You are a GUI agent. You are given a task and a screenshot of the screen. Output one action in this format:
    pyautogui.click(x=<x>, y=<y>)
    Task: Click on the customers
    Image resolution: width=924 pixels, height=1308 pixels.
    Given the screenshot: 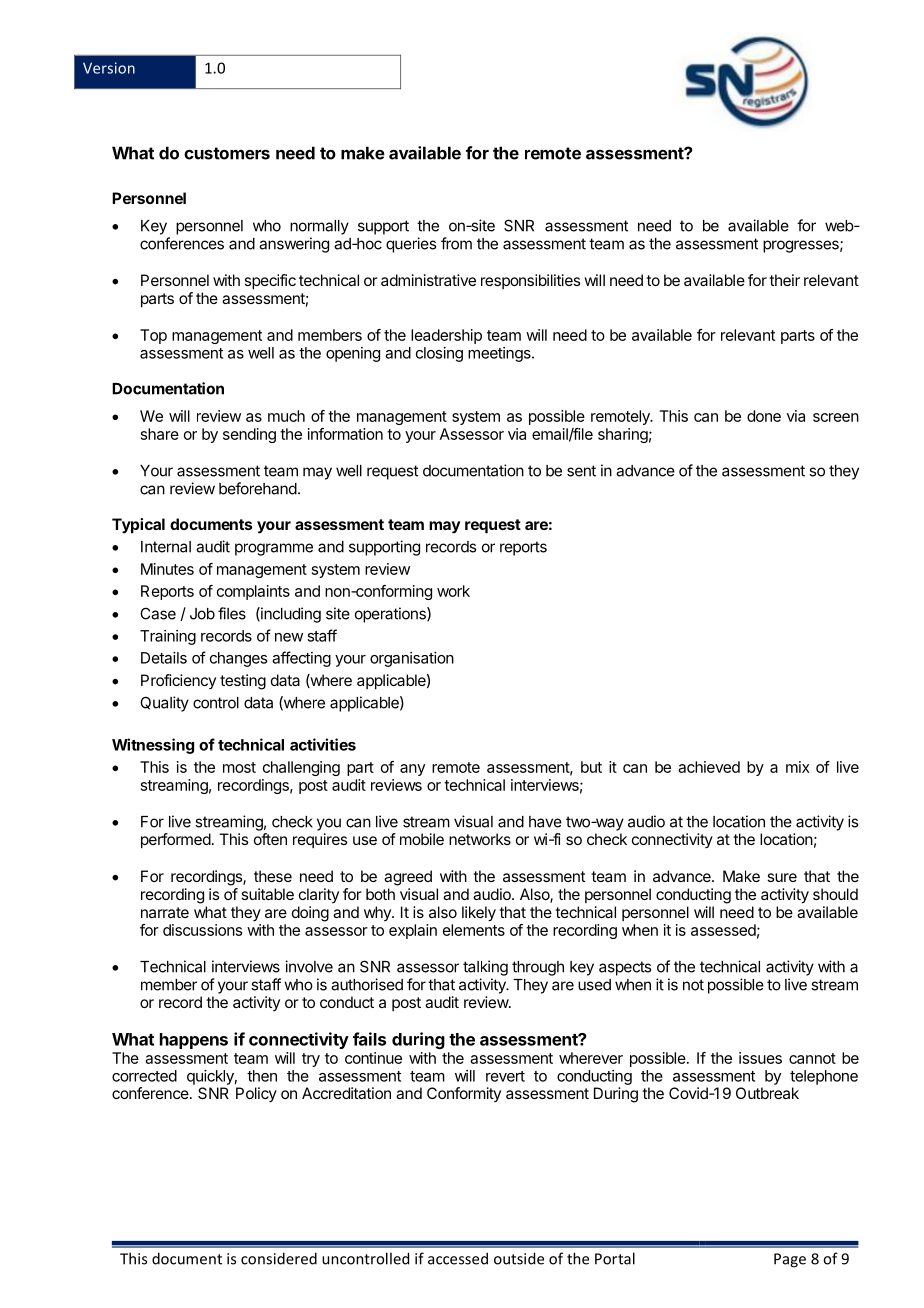 What is the action you would take?
    pyautogui.click(x=227, y=153)
